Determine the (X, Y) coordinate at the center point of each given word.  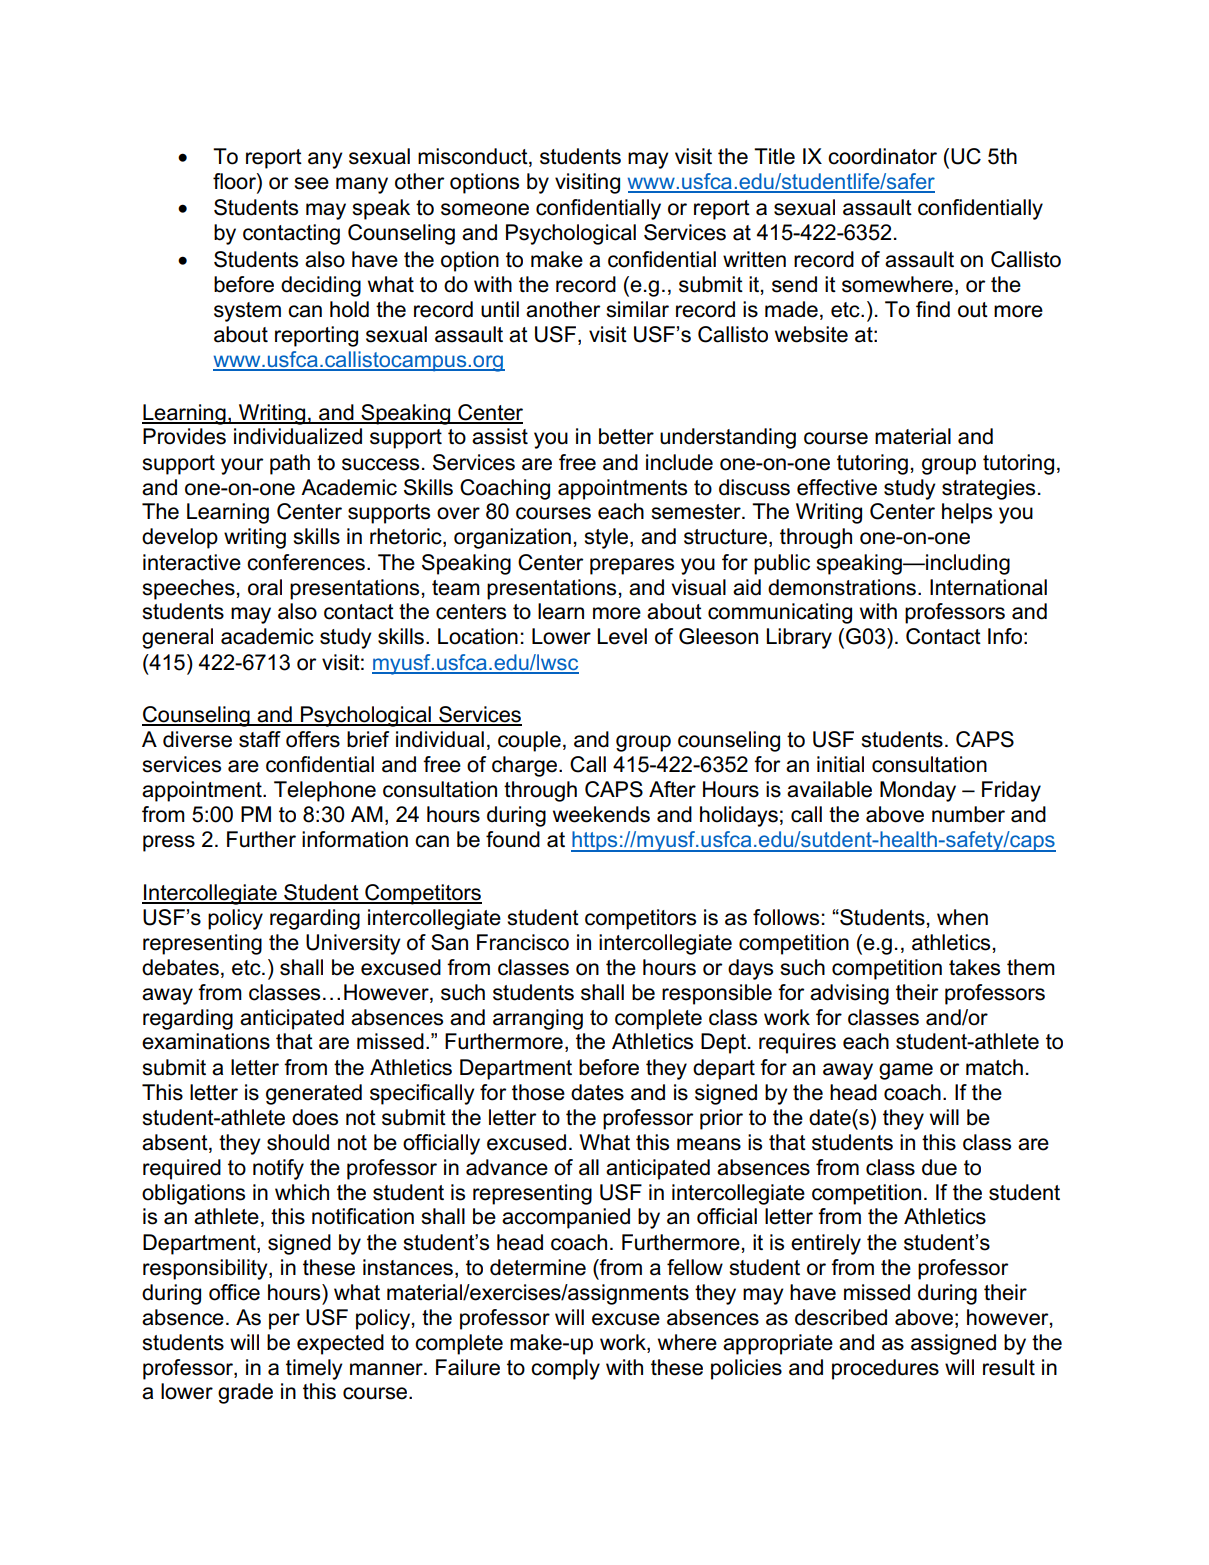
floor (235, 181)
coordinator (882, 156)
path (290, 464)
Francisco (523, 942)
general (177, 638)
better (626, 436)
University (353, 944)
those (538, 1092)
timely (314, 1369)
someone (485, 209)
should (298, 1142)
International (988, 587)
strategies (988, 489)
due (939, 1167)
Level (622, 636)
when (962, 917)
